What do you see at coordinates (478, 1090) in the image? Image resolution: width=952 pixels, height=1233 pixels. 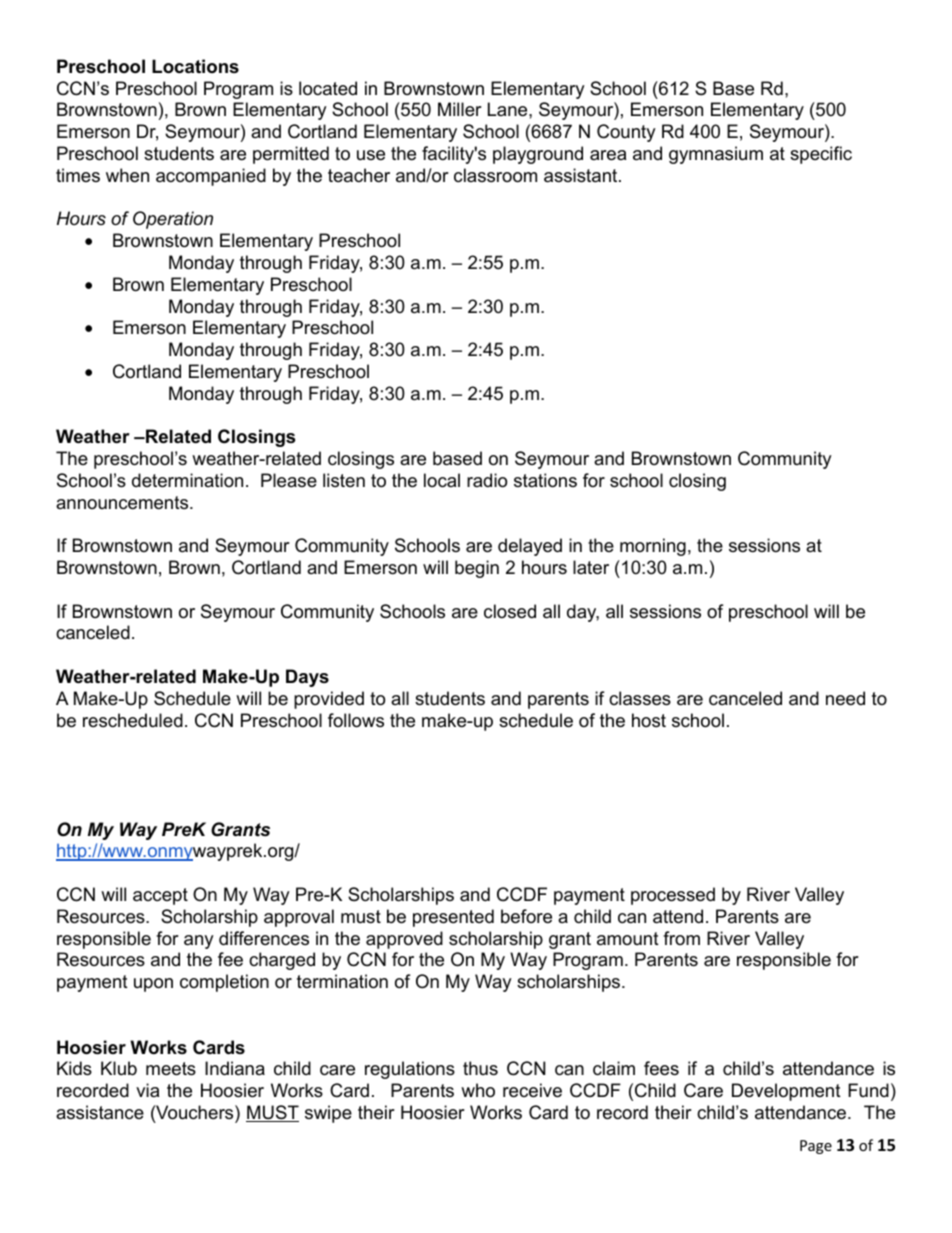 I see `who` at bounding box center [478, 1090].
